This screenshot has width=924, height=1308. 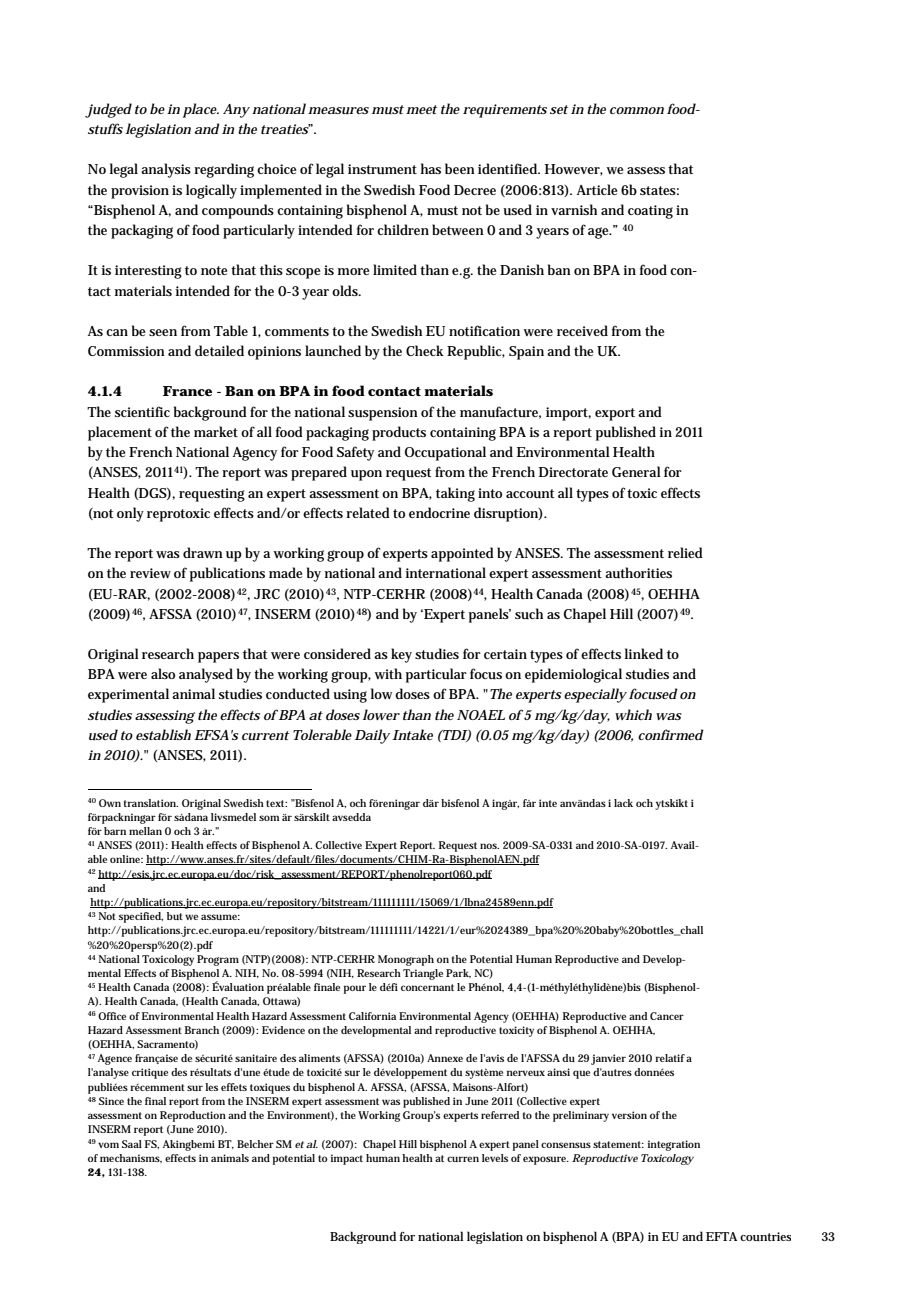 What do you see at coordinates (495, 1158) in the screenshot?
I see `levels` at bounding box center [495, 1158].
